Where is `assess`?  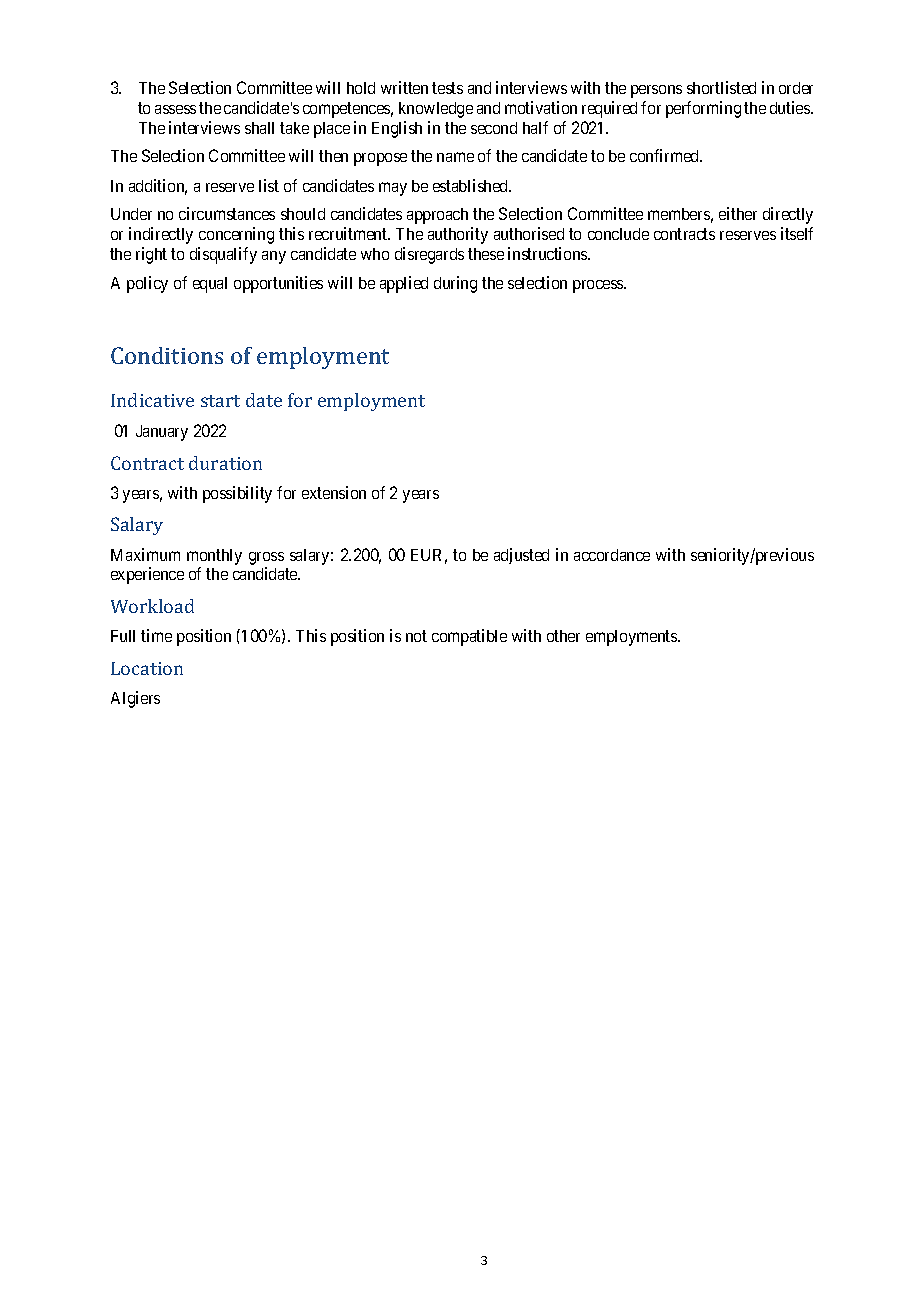
assess is located at coordinates (175, 109).
